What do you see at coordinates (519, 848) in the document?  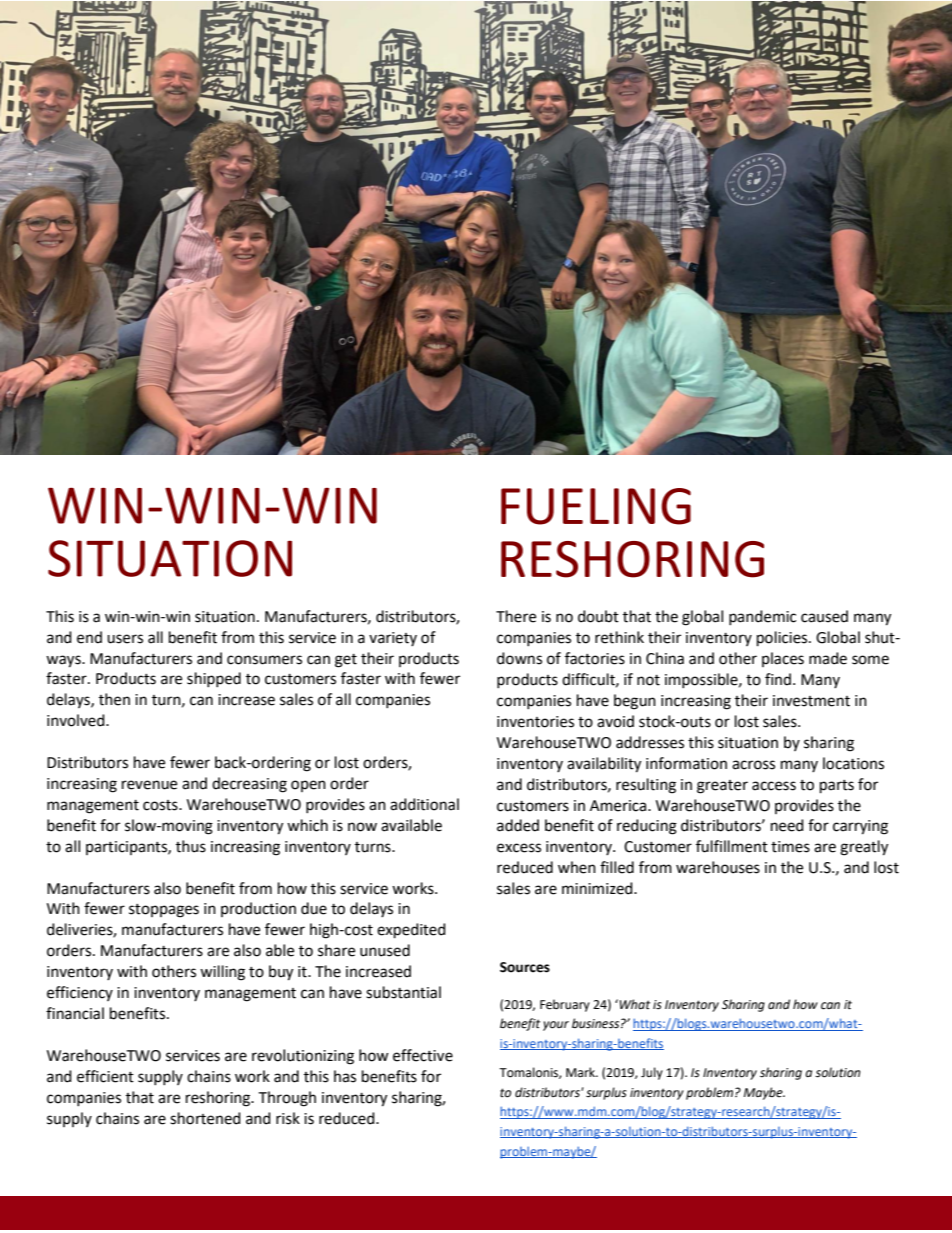 I see `excess` at bounding box center [519, 848].
